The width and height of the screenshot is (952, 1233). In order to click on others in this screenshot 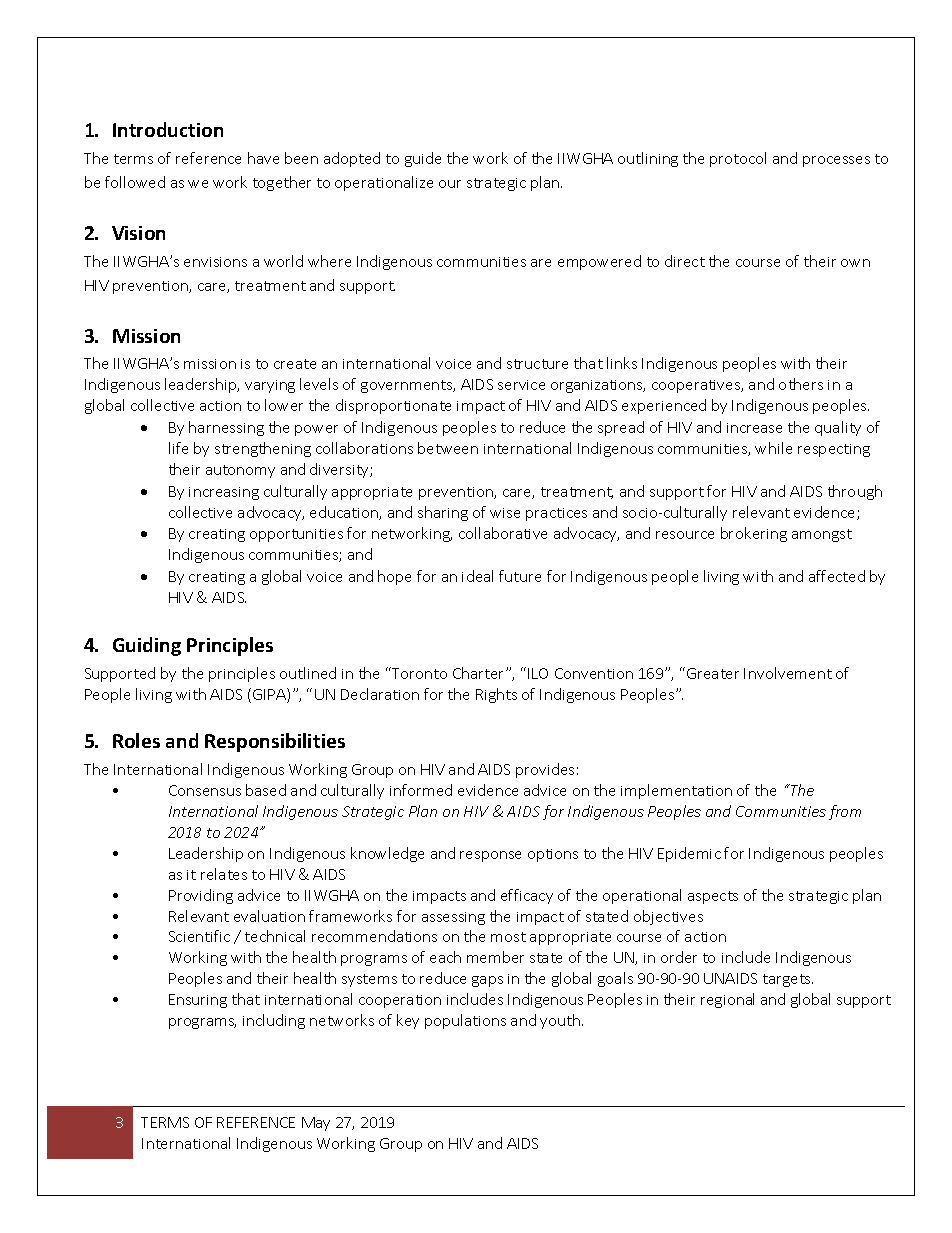, I will do `click(801, 384)`.
